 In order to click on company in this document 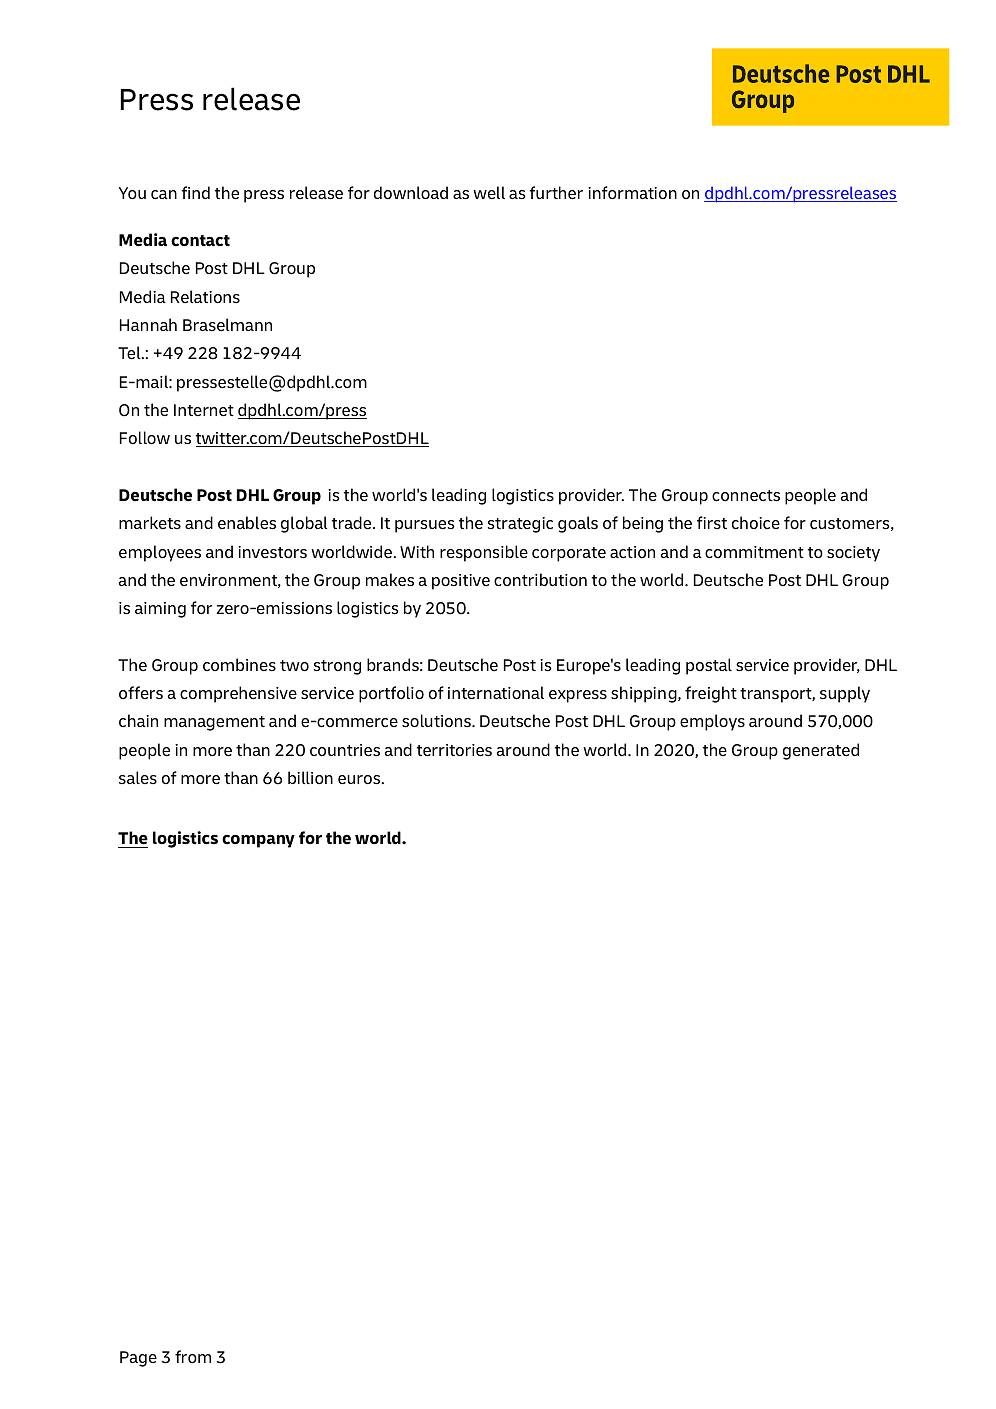, I will do `click(258, 841)`.
